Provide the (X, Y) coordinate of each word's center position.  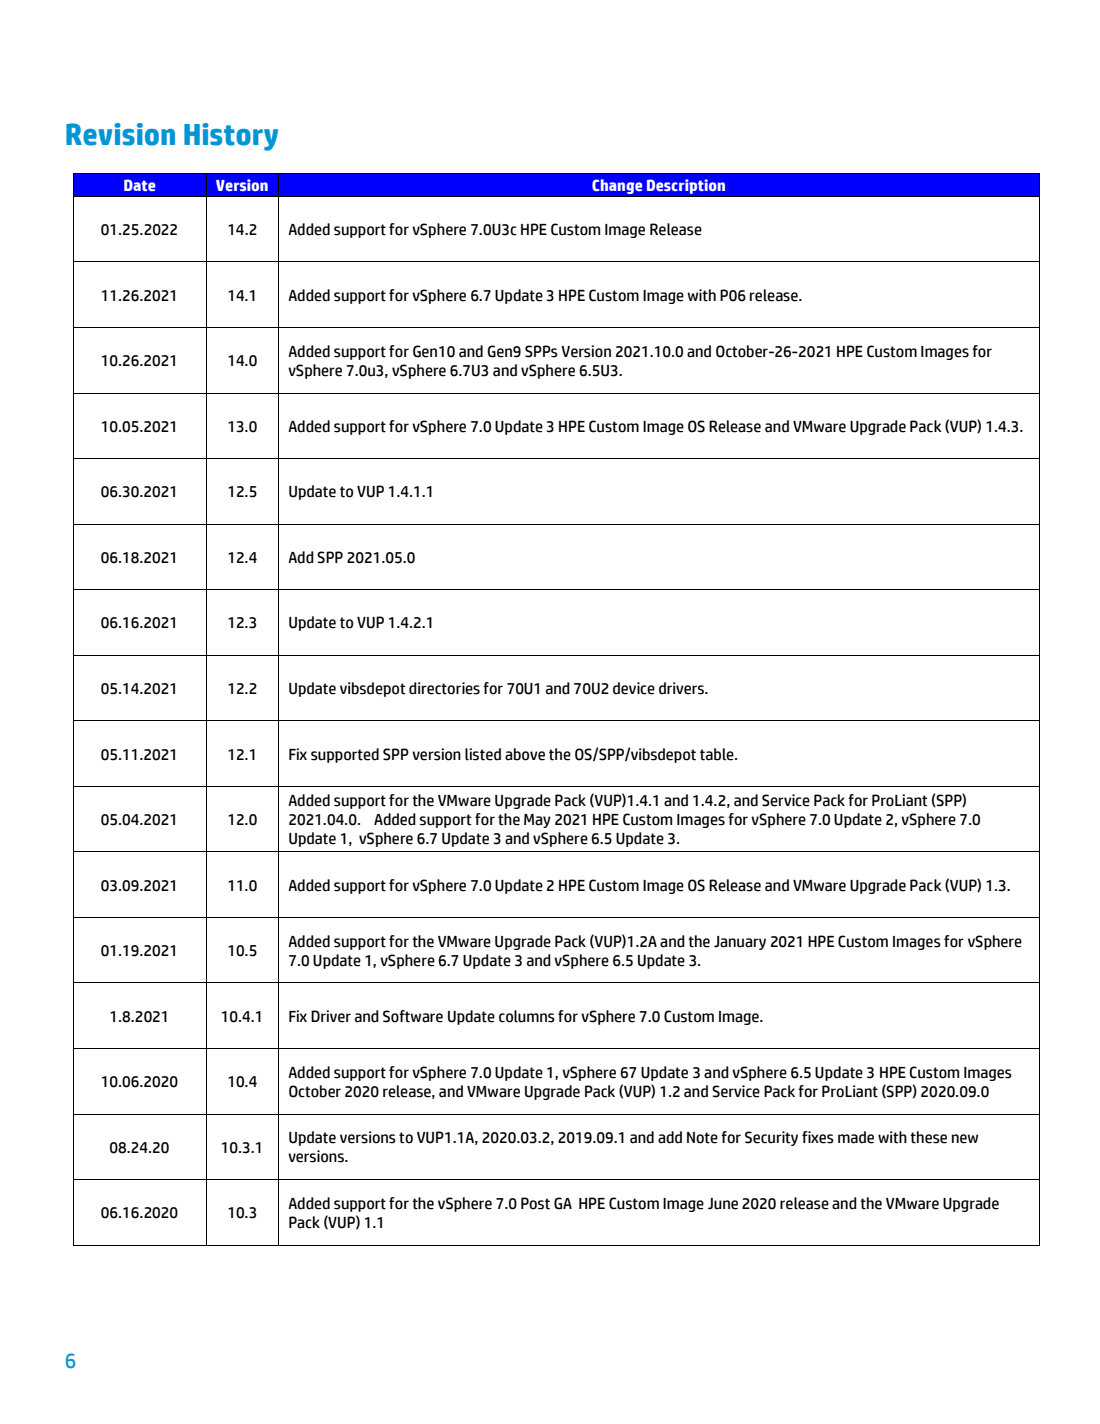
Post (535, 1203)
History (231, 137)
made (856, 1137)
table (718, 754)
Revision (120, 134)
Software (413, 1016)
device (634, 688)
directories (444, 688)
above (525, 754)
